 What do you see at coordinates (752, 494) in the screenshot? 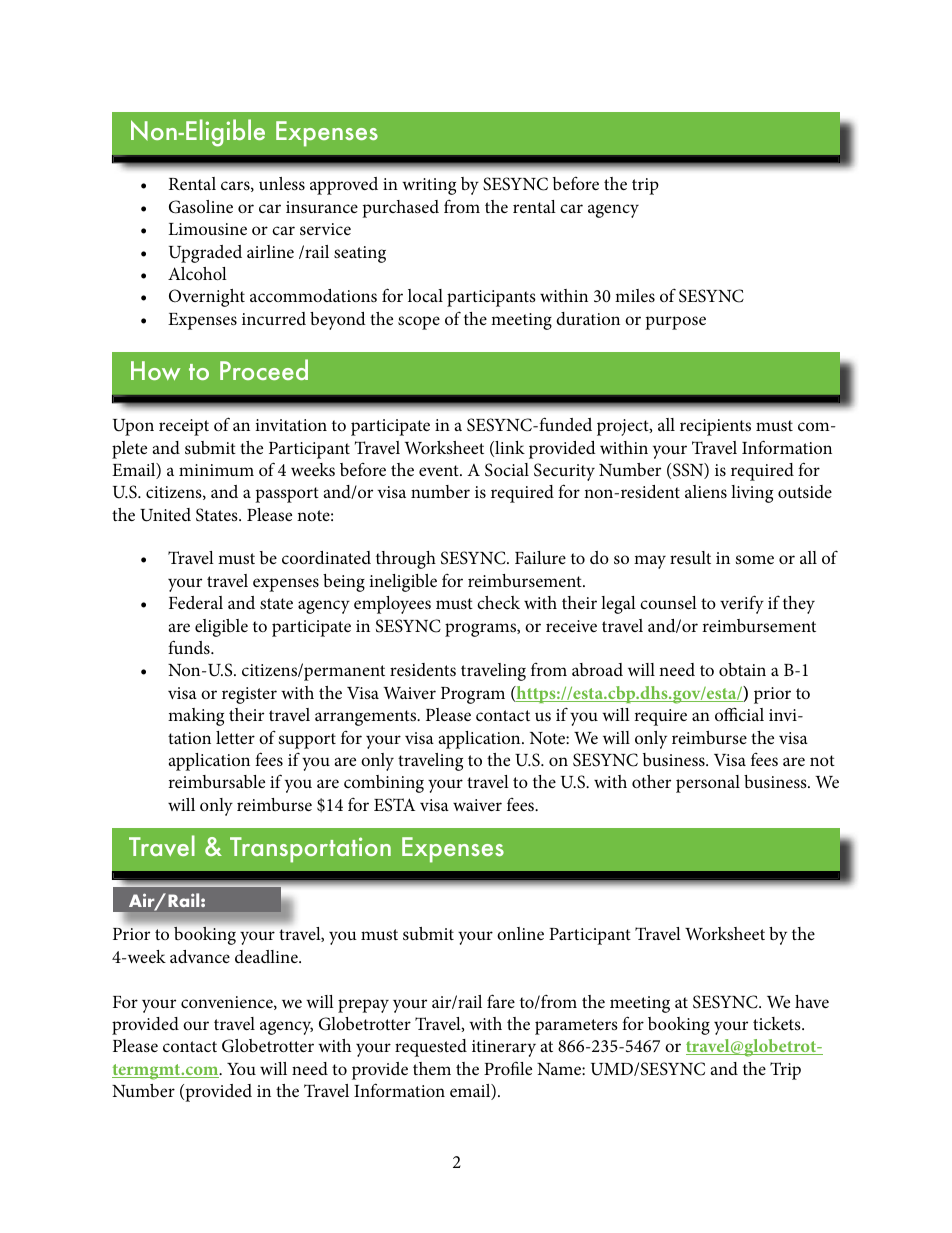
I see `living` at bounding box center [752, 494].
